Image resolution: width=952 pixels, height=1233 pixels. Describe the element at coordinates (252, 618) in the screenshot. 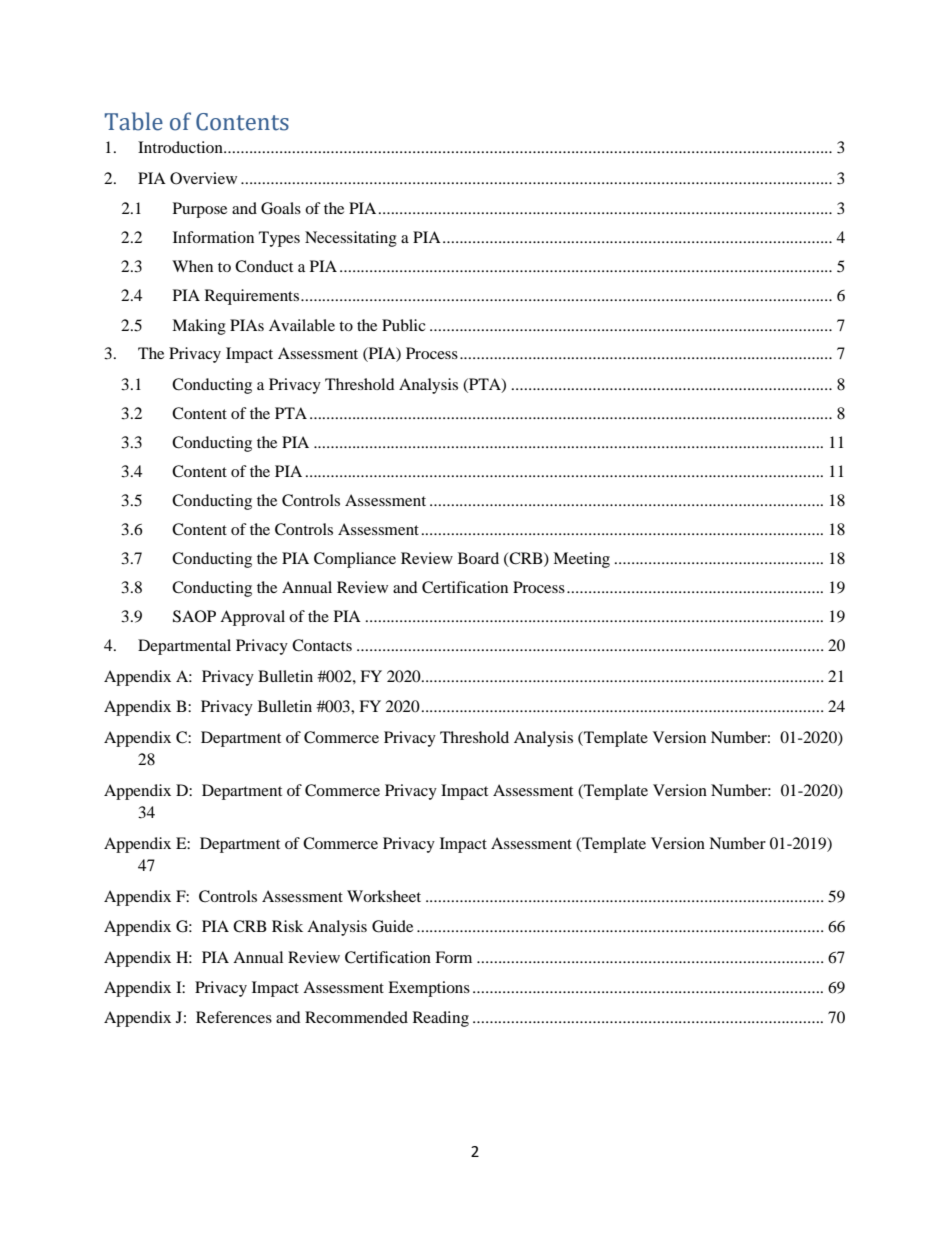

I see `Approval` at that location.
